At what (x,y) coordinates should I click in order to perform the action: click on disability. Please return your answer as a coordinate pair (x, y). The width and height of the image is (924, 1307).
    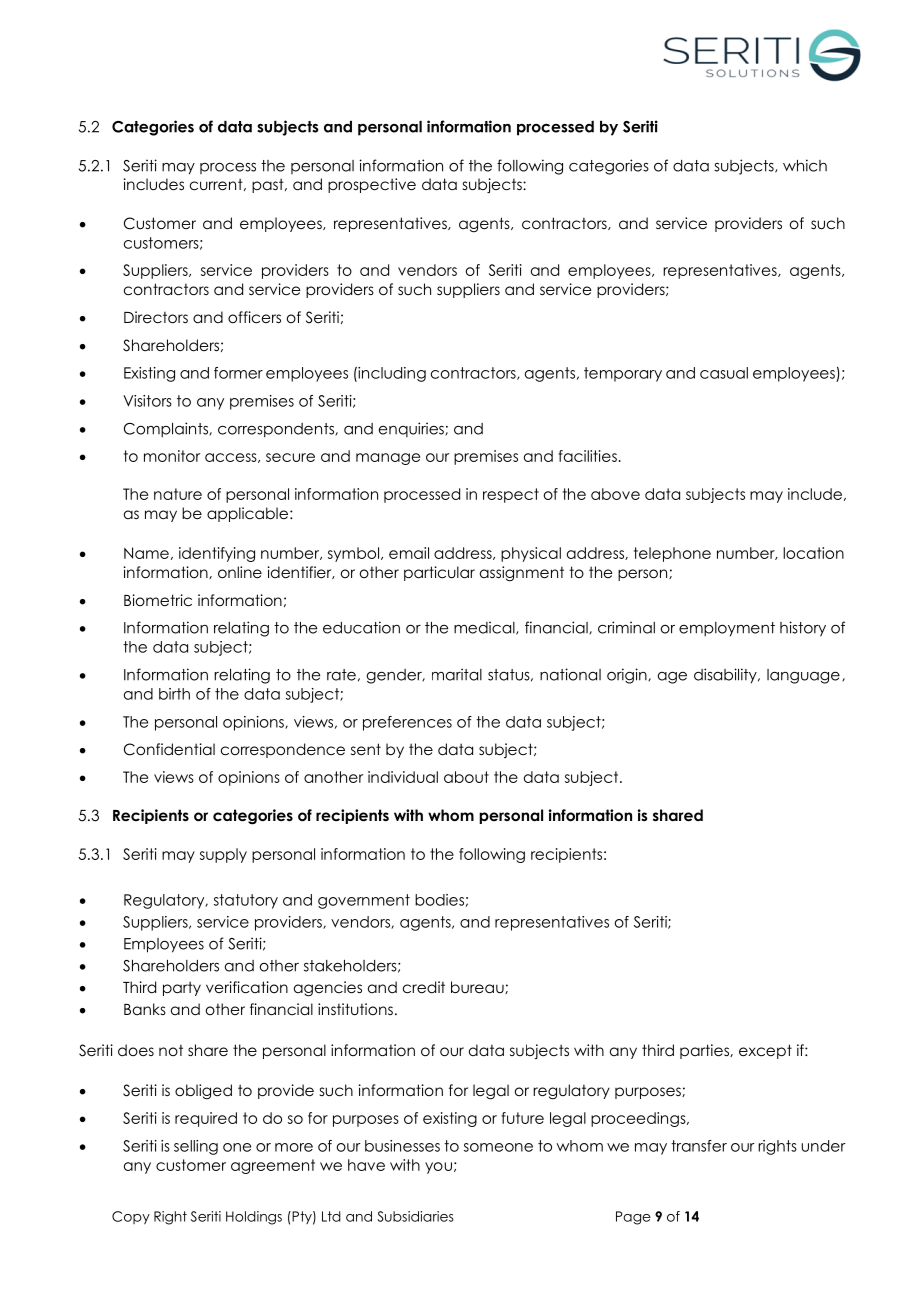
    Looking at the image, I should click on (726, 676).
